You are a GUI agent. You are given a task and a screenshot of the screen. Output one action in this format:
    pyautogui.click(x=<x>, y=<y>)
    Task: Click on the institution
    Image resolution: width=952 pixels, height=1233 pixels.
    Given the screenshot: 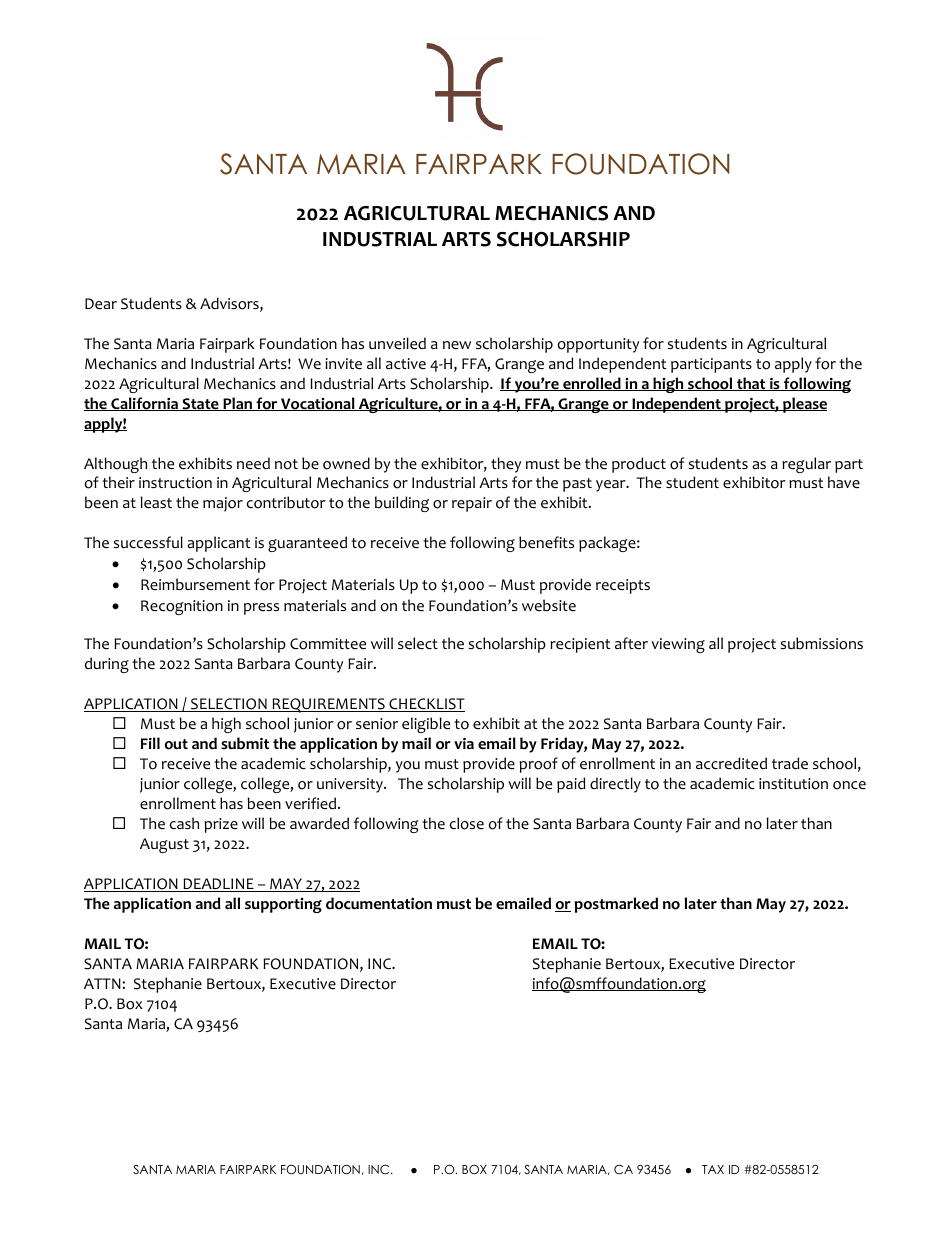 What is the action you would take?
    pyautogui.click(x=793, y=784)
